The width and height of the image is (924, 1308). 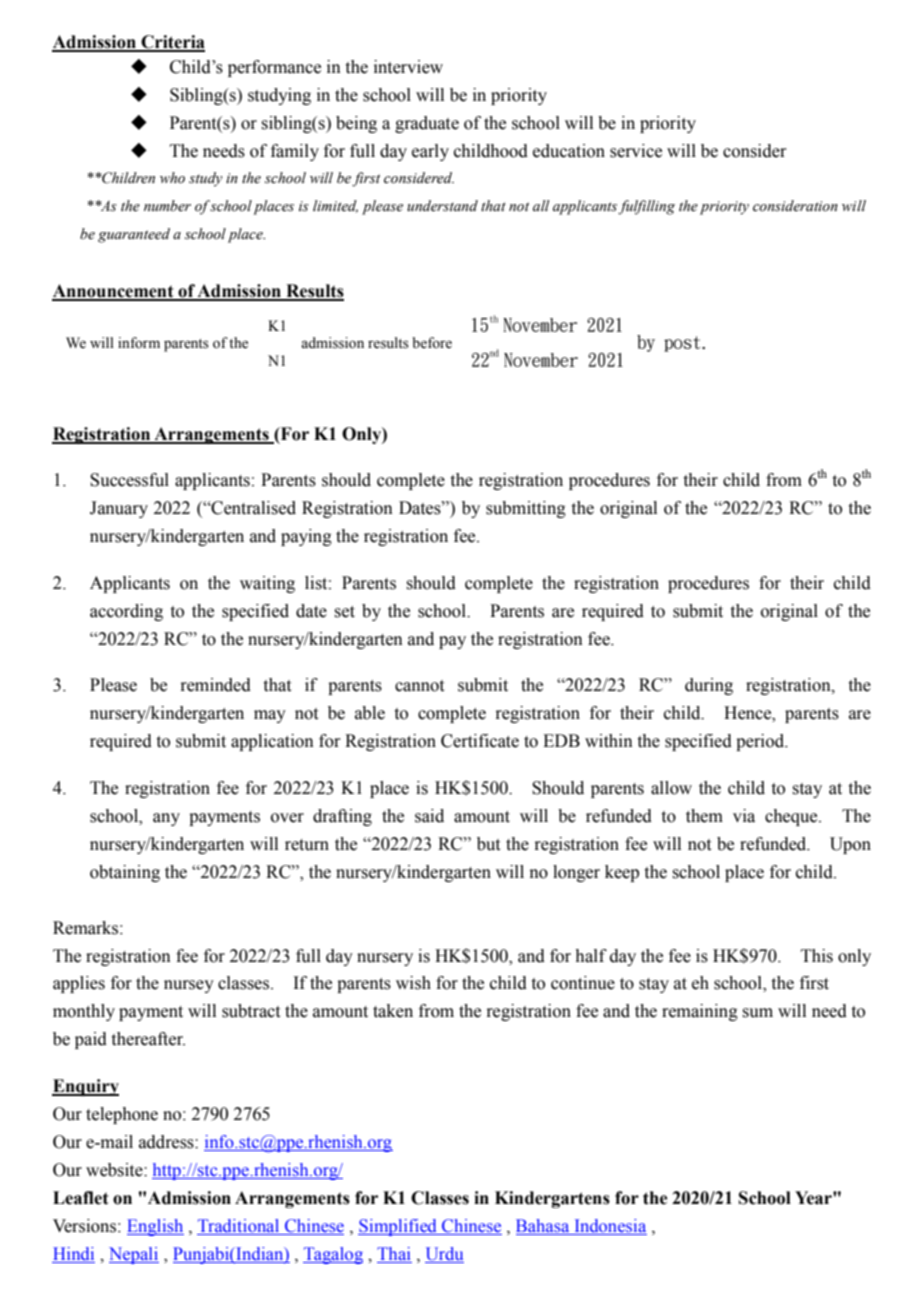 I want to click on service, so click(x=636, y=151).
